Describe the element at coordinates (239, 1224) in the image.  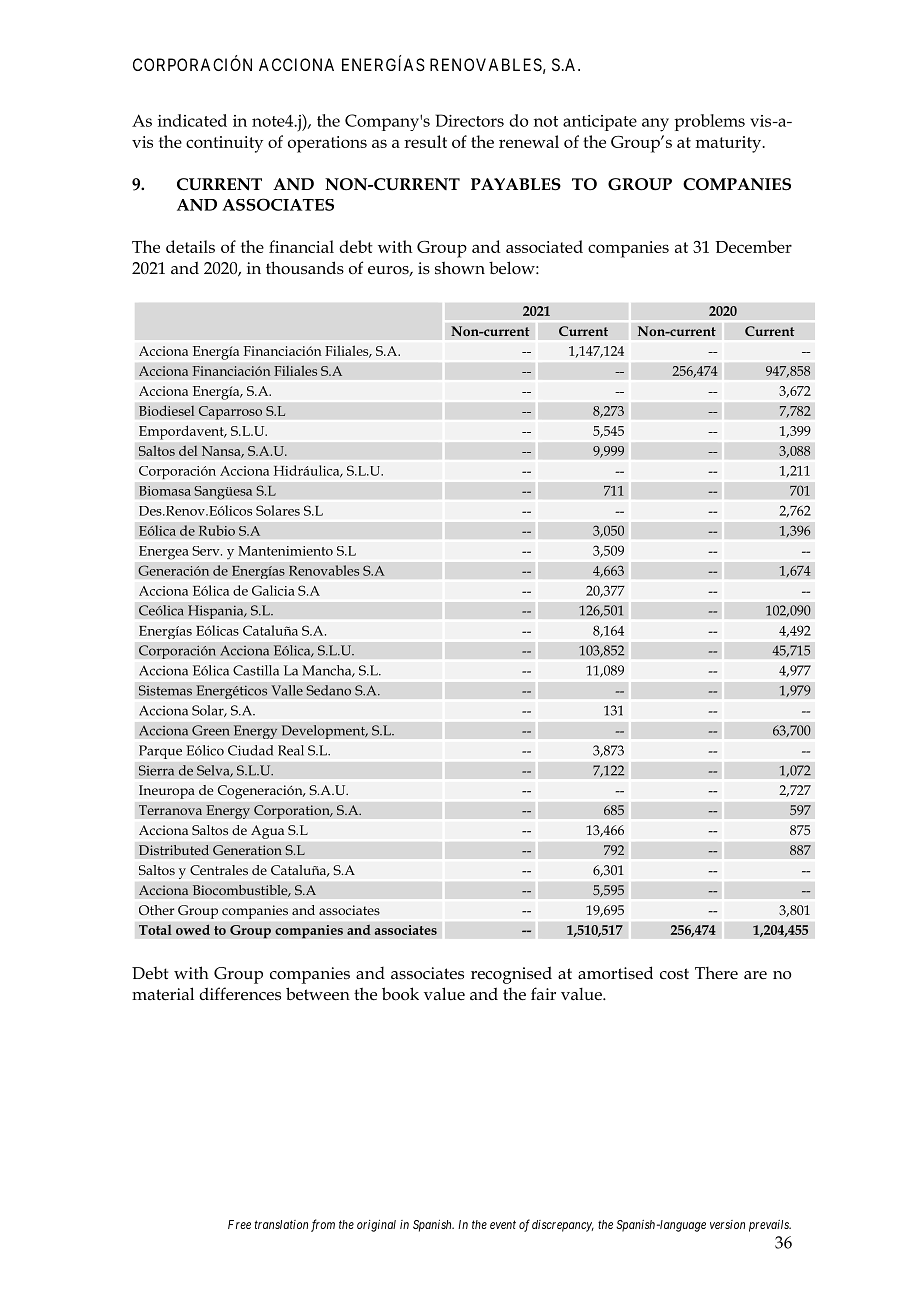
I see `Free` at that location.
